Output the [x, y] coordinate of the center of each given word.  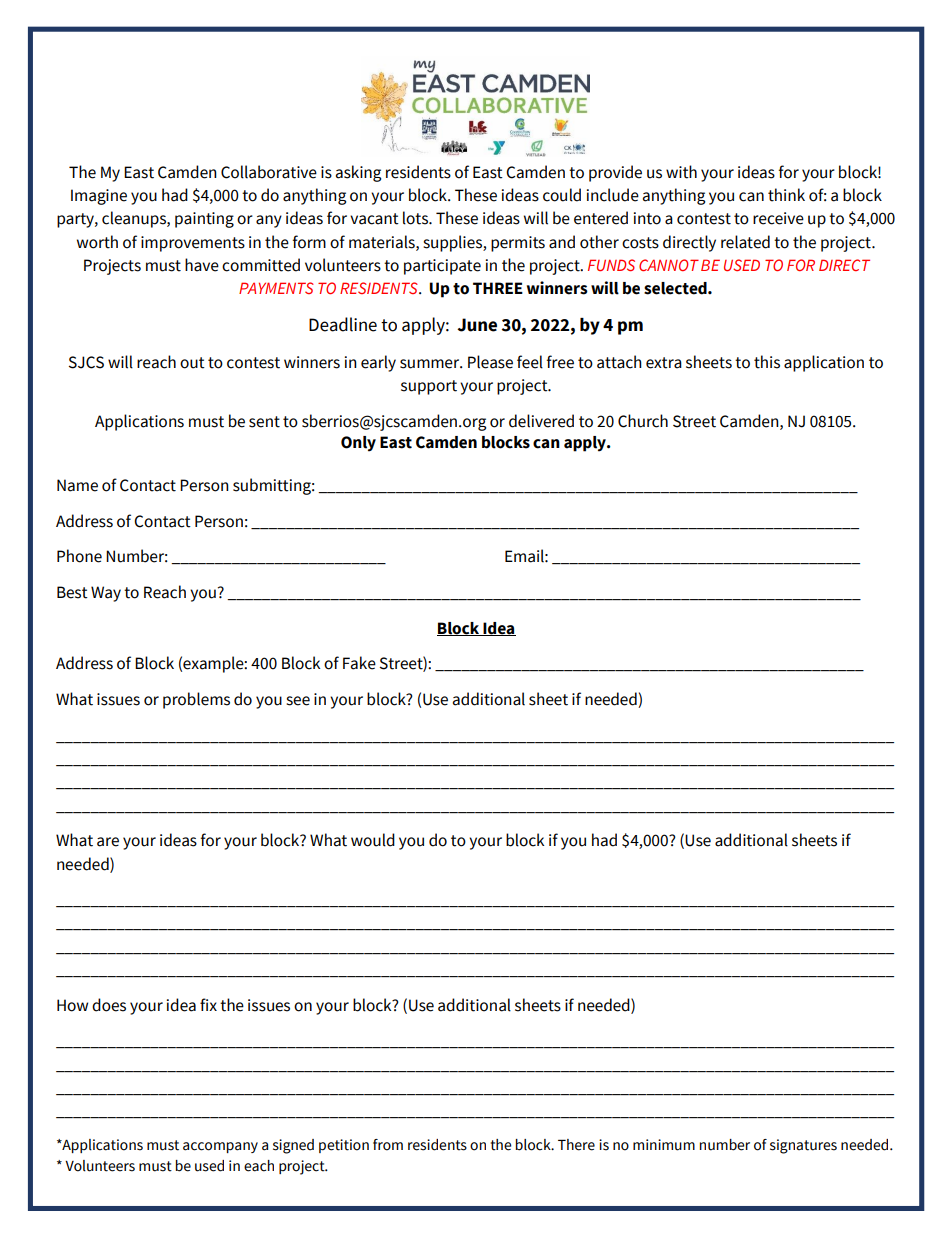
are [108, 842]
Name [77, 485]
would [373, 840]
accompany [220, 1147]
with [681, 172]
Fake [359, 663]
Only [358, 444]
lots [416, 218]
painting [204, 220]
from [388, 1145]
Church [643, 421]
